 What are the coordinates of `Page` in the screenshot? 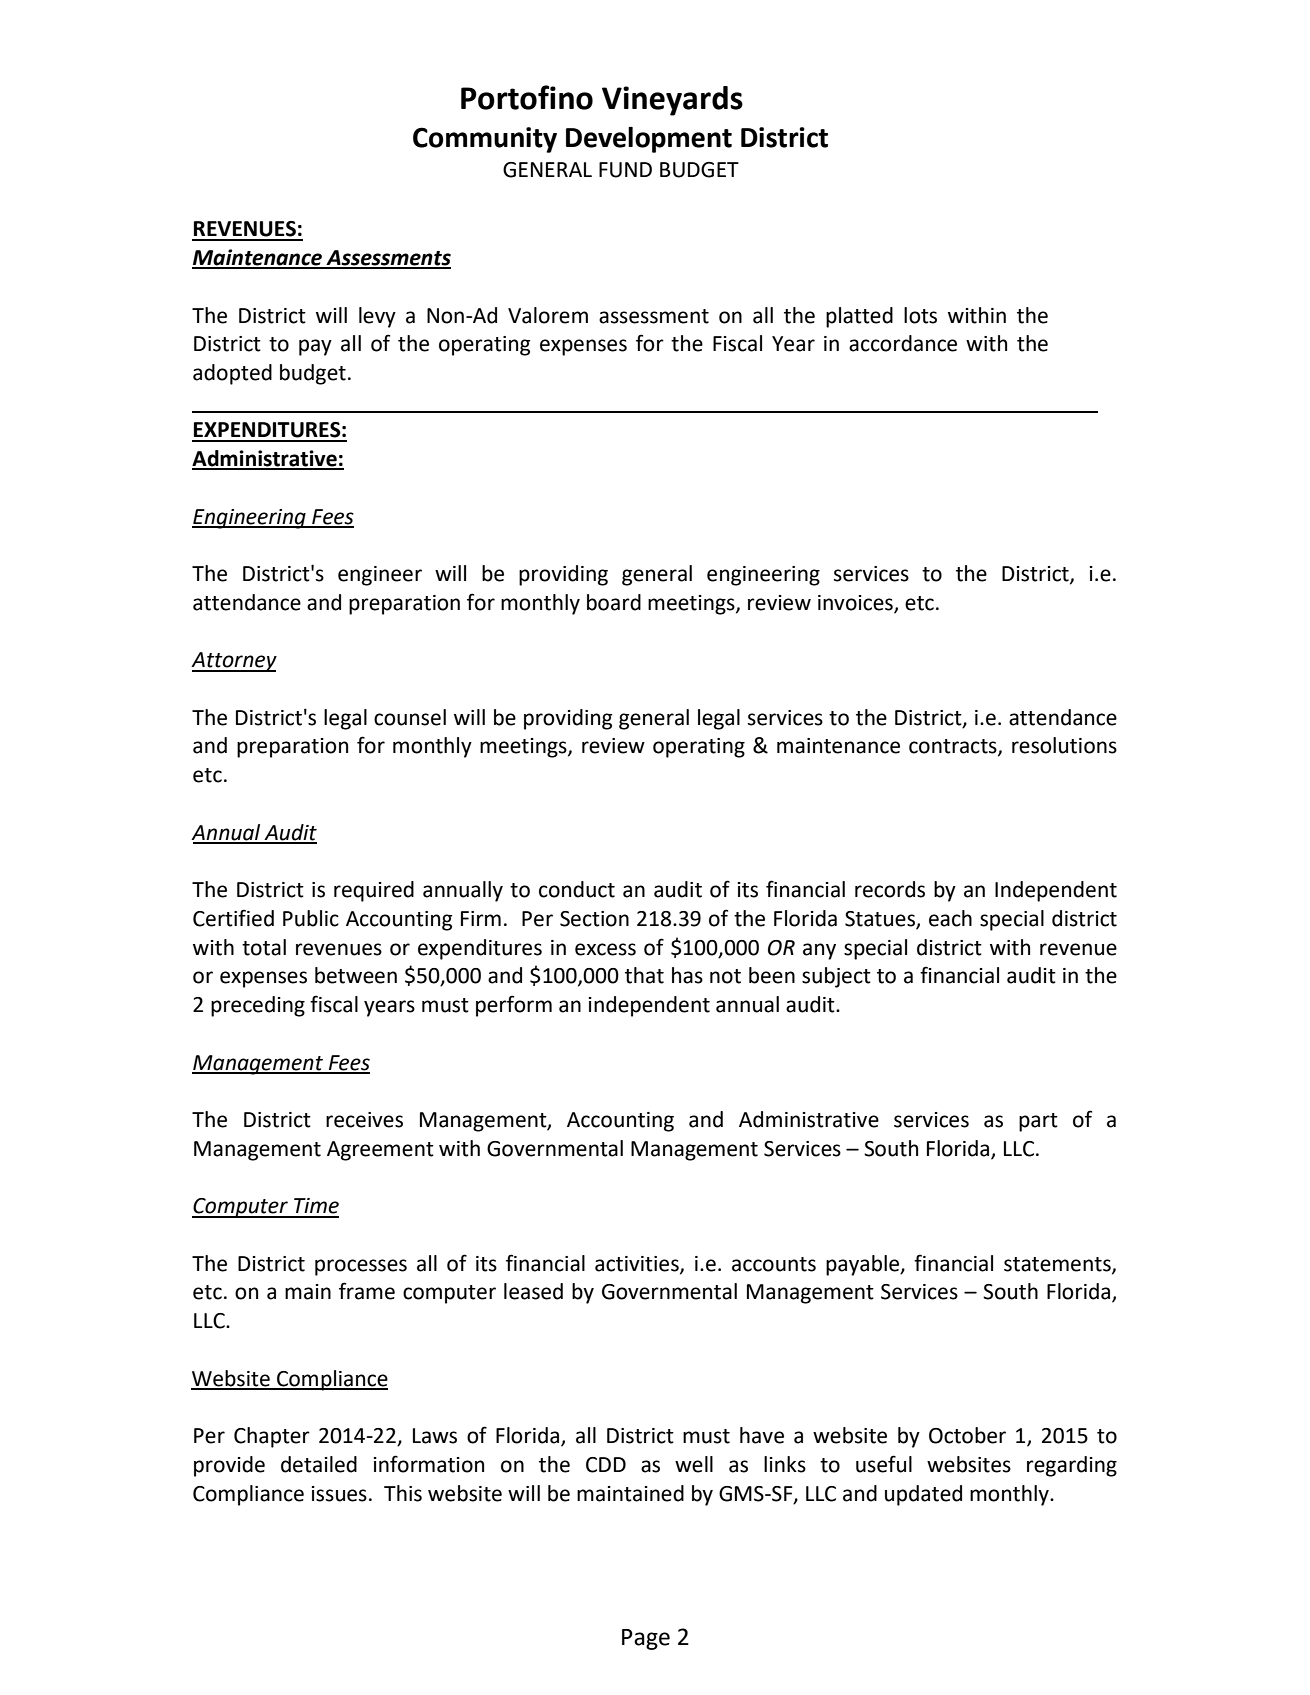 It's located at (646, 1639).
